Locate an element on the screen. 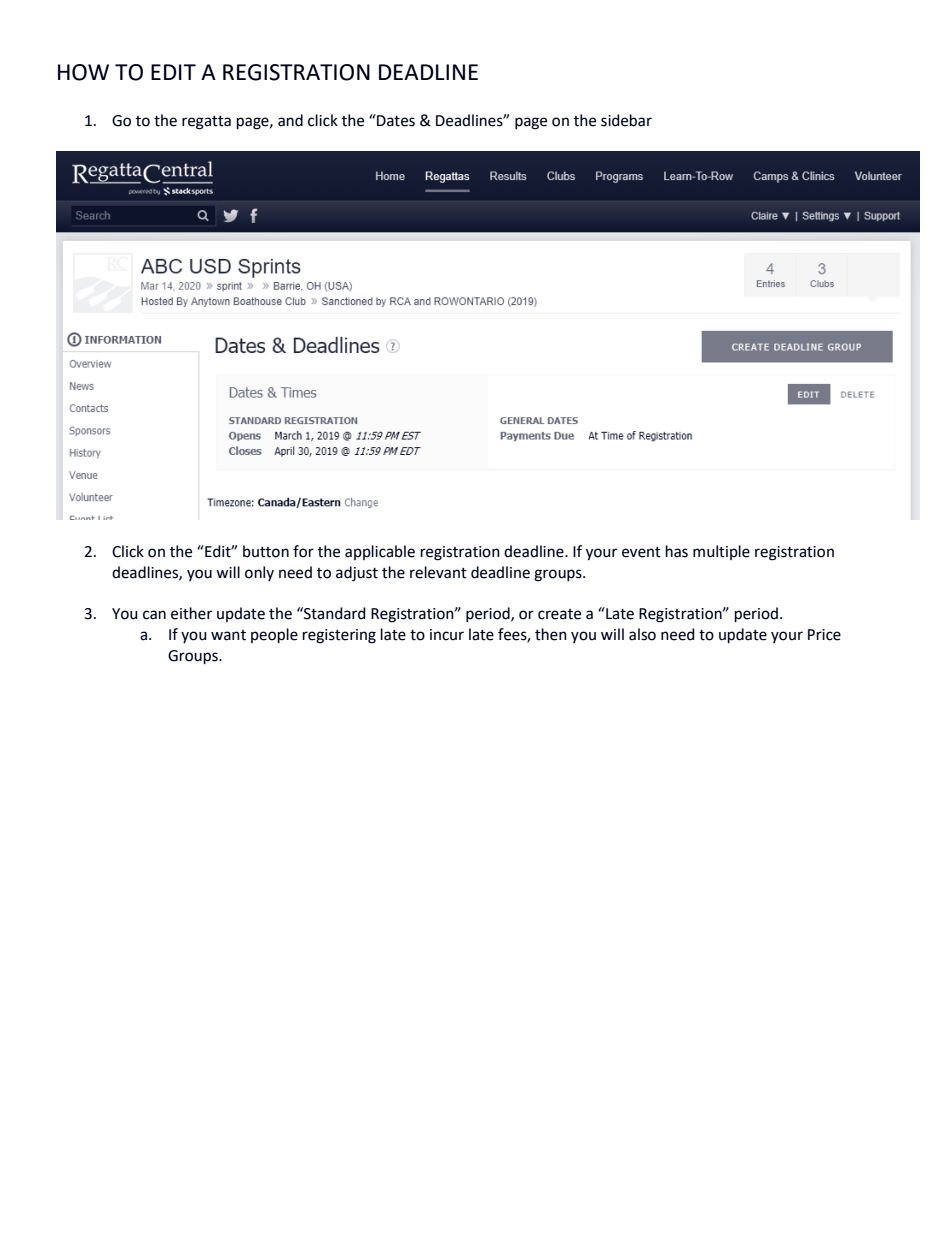  sidebar is located at coordinates (626, 120).
